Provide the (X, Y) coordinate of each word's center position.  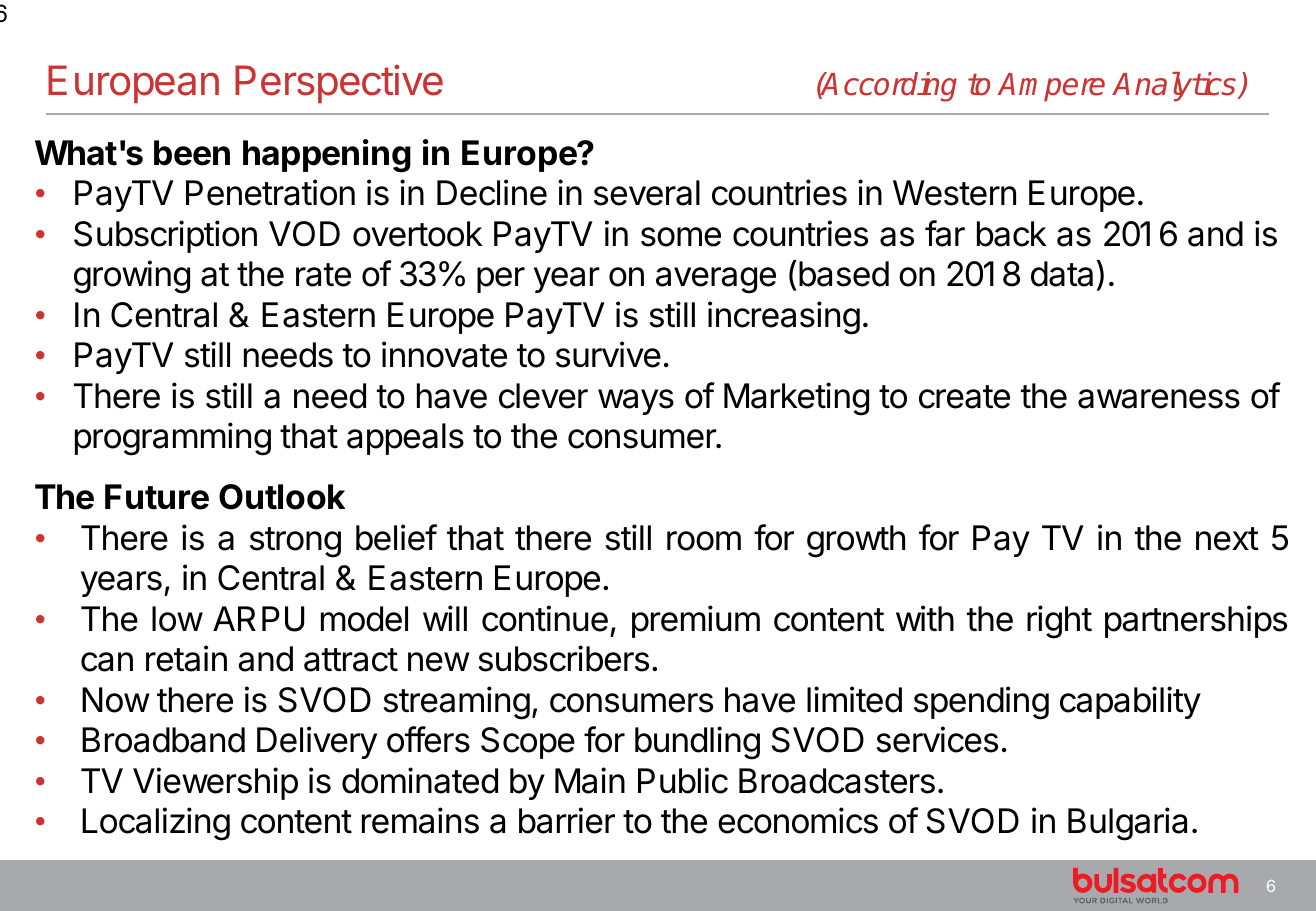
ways (636, 402)
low (177, 619)
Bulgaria (1127, 824)
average (716, 280)
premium (696, 621)
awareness (1159, 399)
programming (173, 439)
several (647, 193)
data (1062, 274)
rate (323, 275)
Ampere (1051, 87)
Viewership (215, 783)
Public (683, 780)
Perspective (339, 83)
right (1059, 622)
